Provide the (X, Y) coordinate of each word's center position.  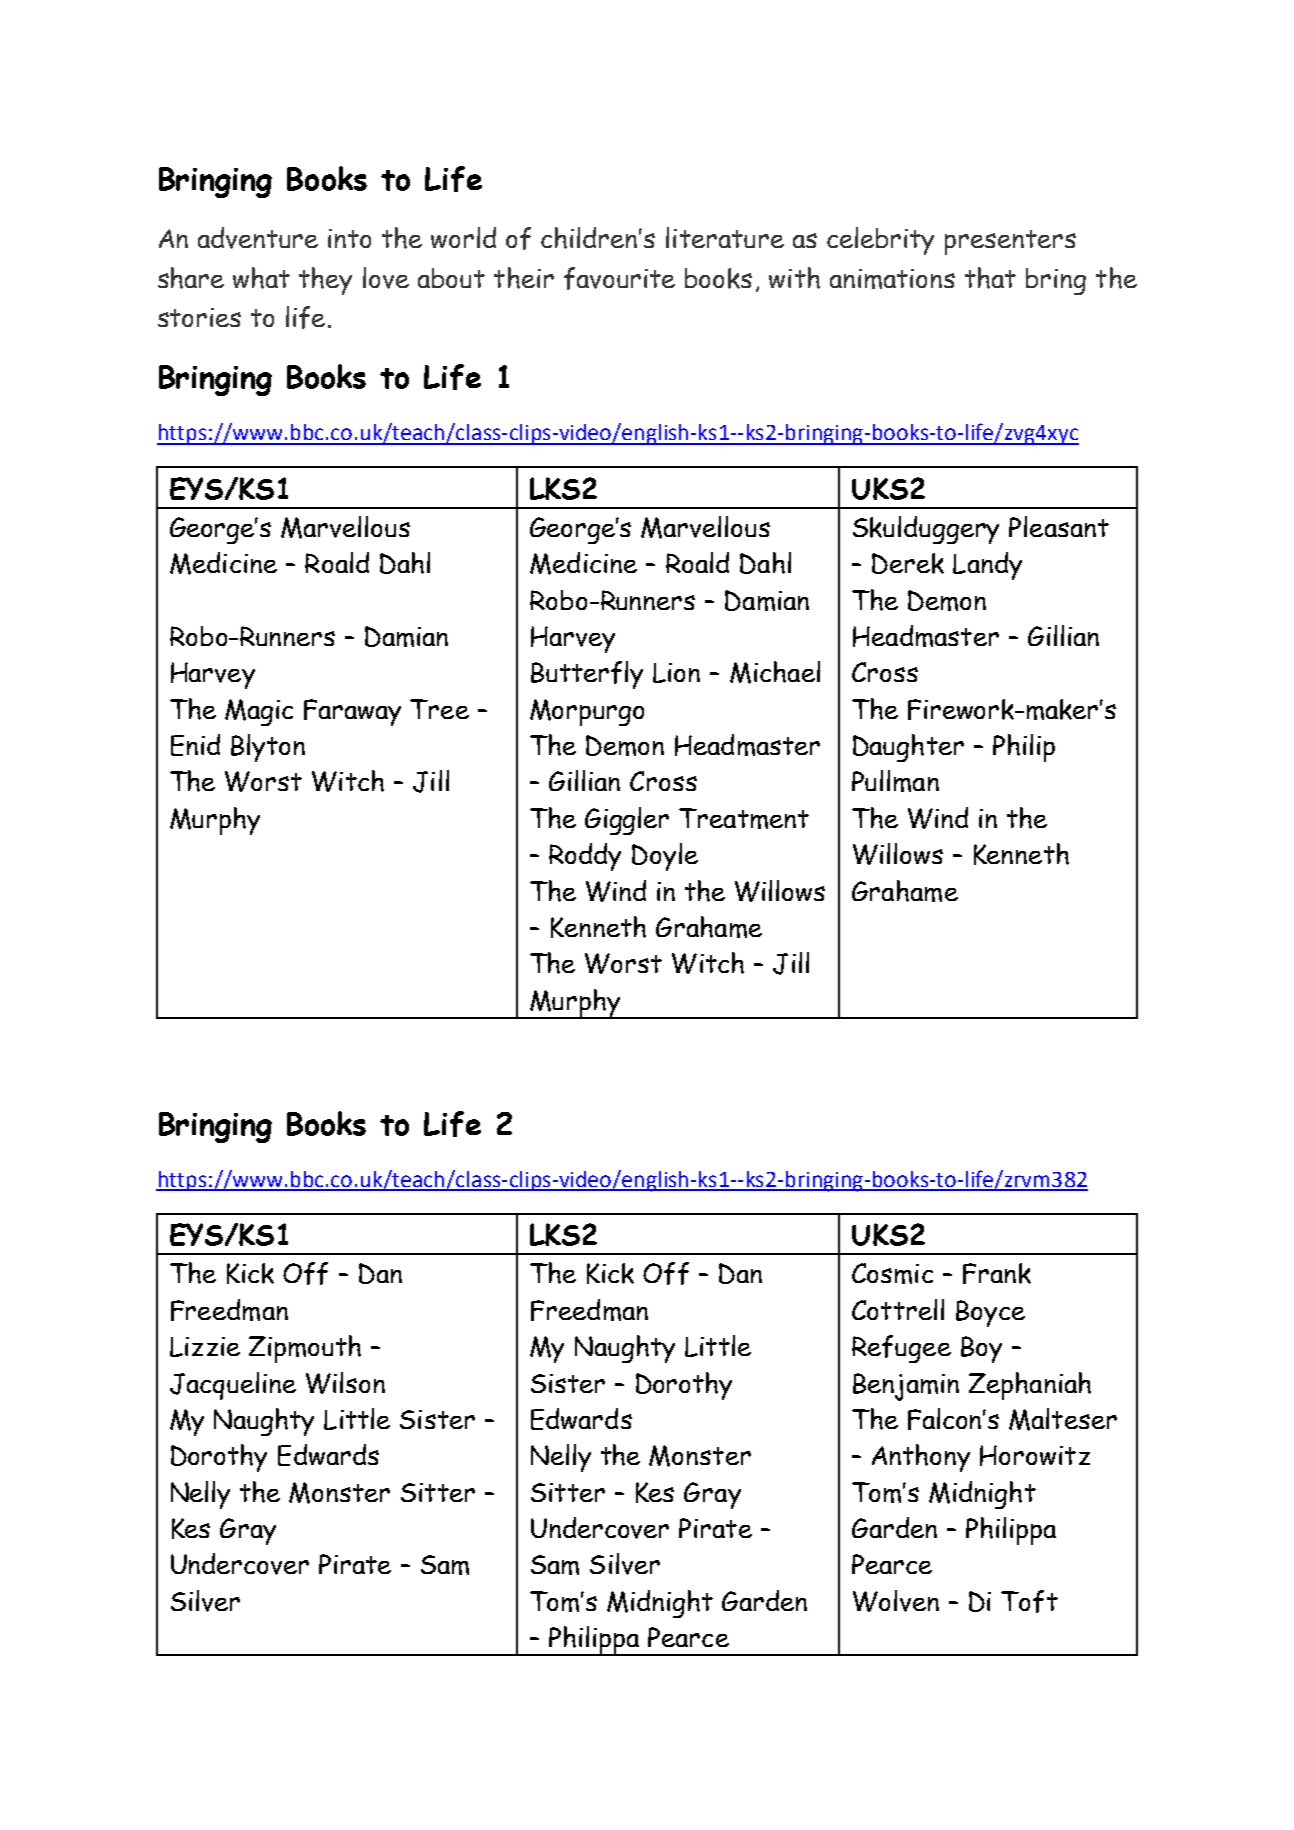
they (325, 281)
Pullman (895, 781)
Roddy (585, 857)
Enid (195, 745)
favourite (619, 278)
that (990, 278)
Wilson (345, 1383)
